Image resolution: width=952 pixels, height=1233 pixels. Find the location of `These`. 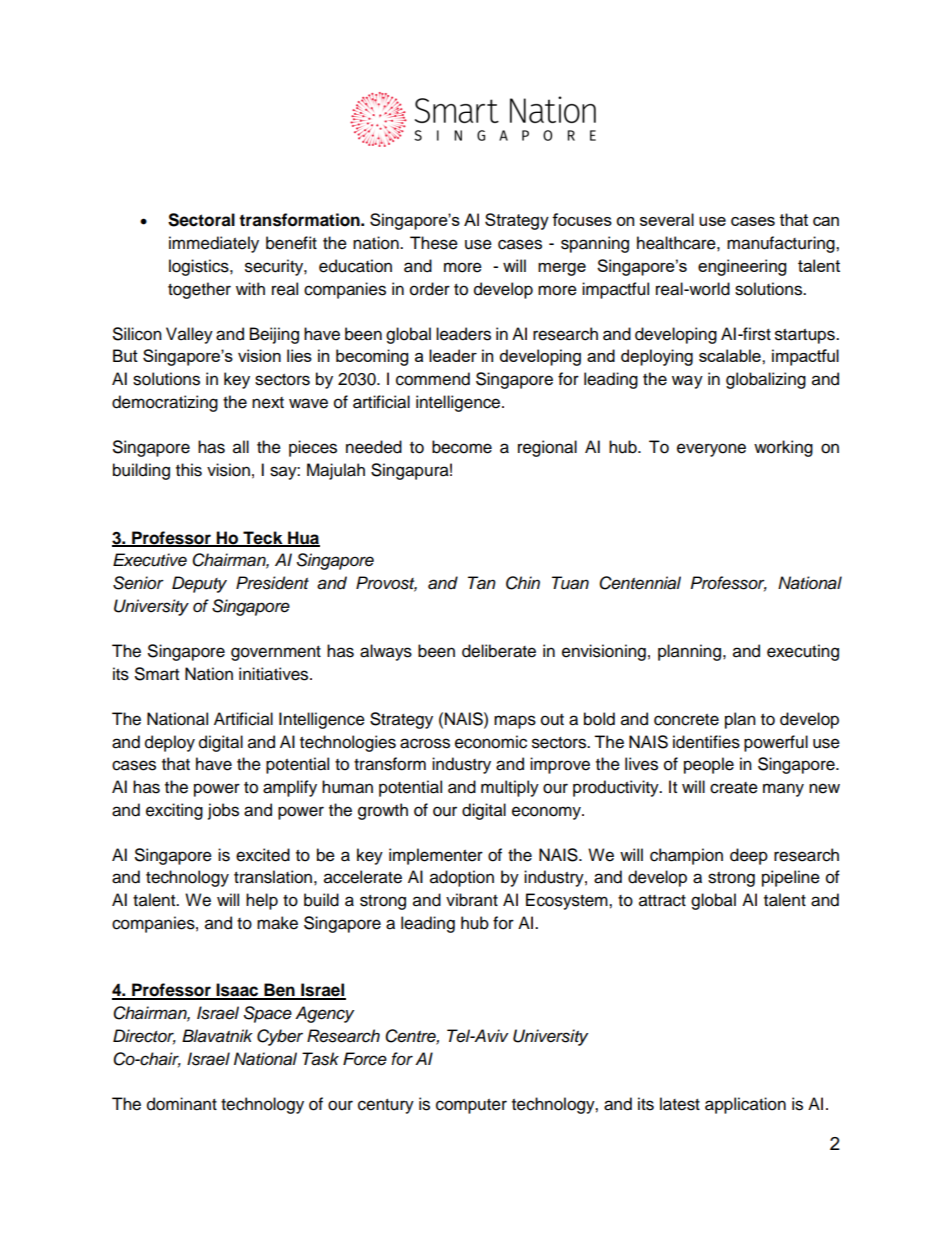

These is located at coordinates (434, 243).
